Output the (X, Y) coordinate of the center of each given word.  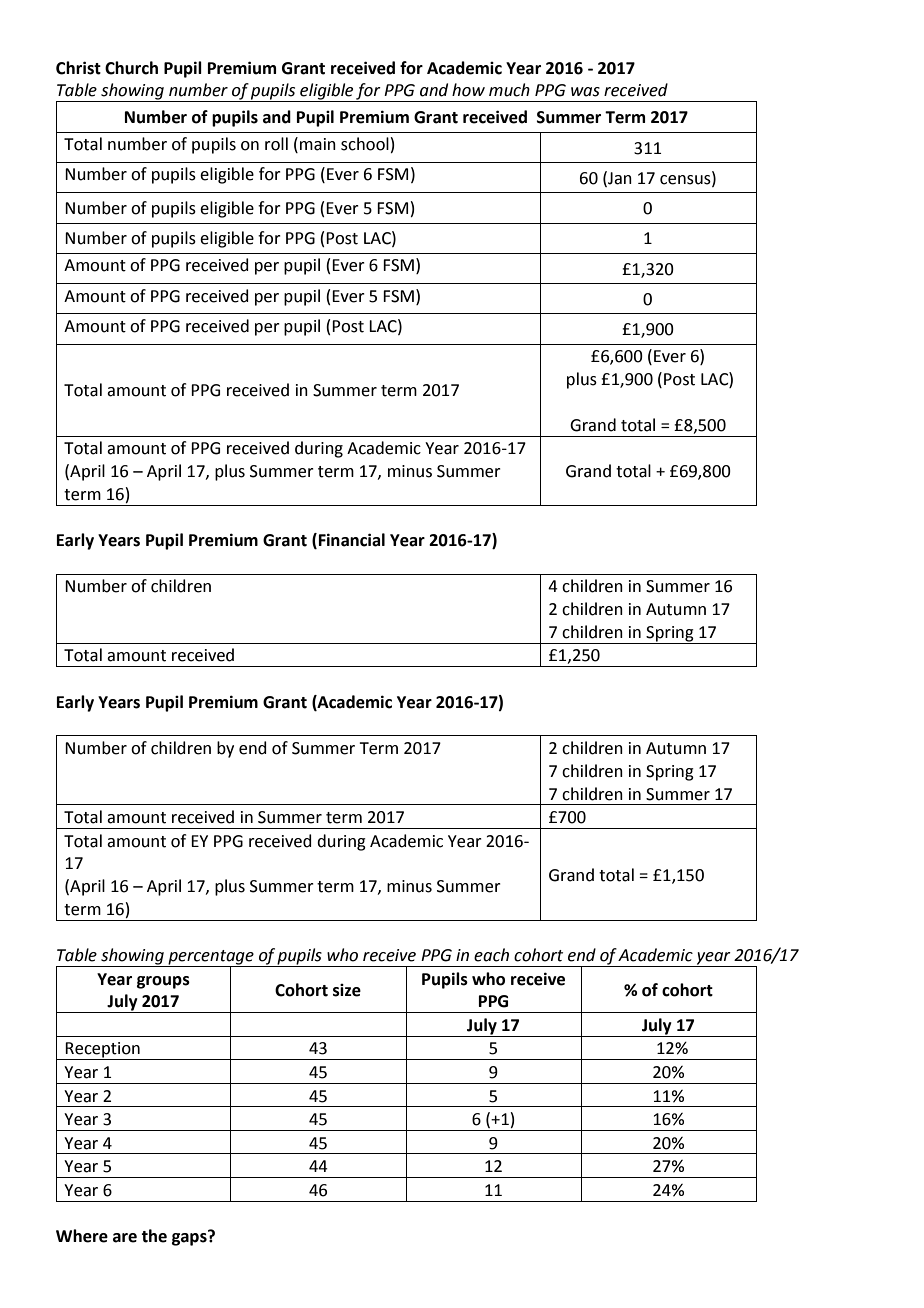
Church (131, 68)
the (154, 1236)
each (491, 955)
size (347, 990)
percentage (211, 958)
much (509, 90)
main (318, 144)
